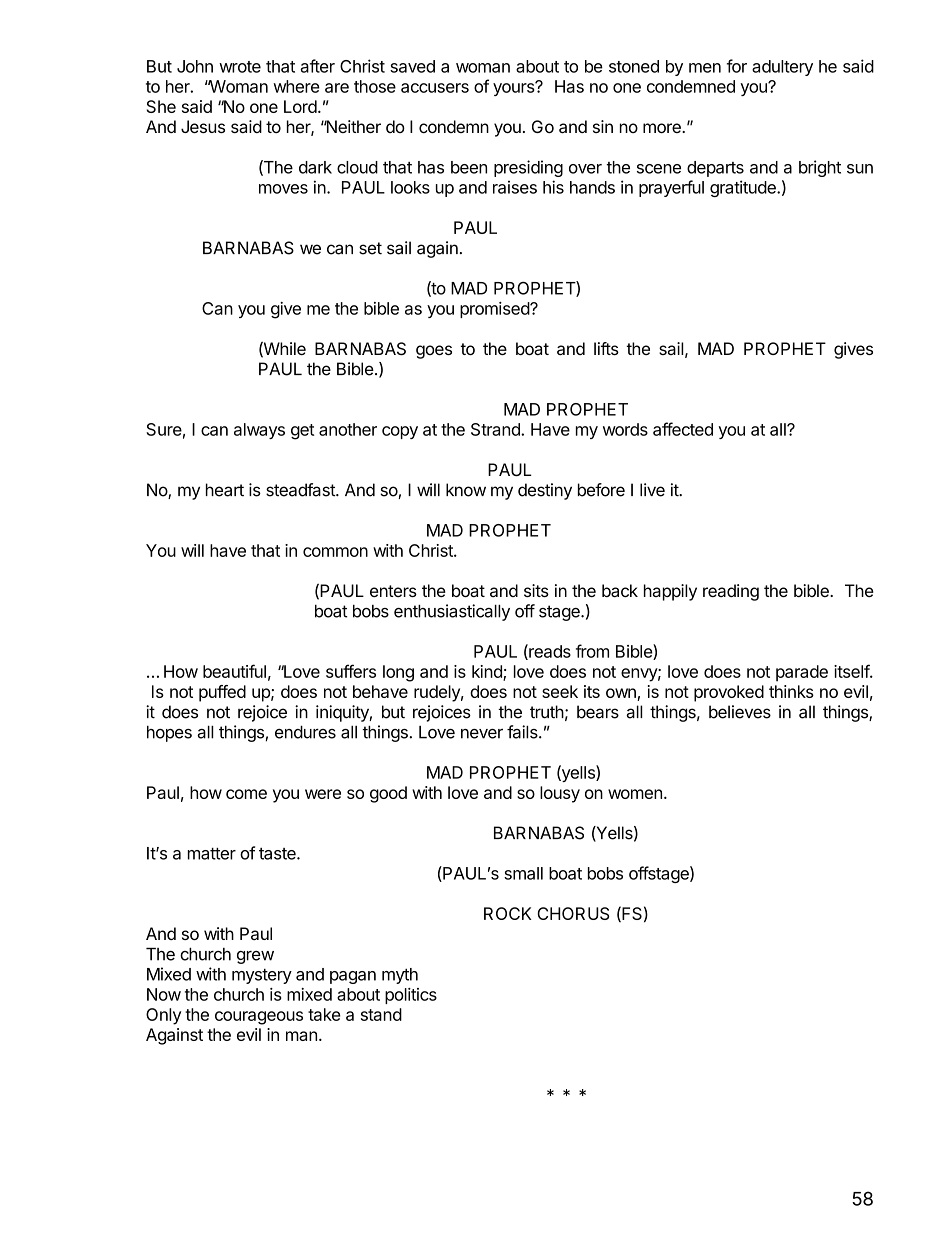 The image size is (952, 1233). What do you see at coordinates (225, 490) in the screenshot?
I see `heart` at bounding box center [225, 490].
